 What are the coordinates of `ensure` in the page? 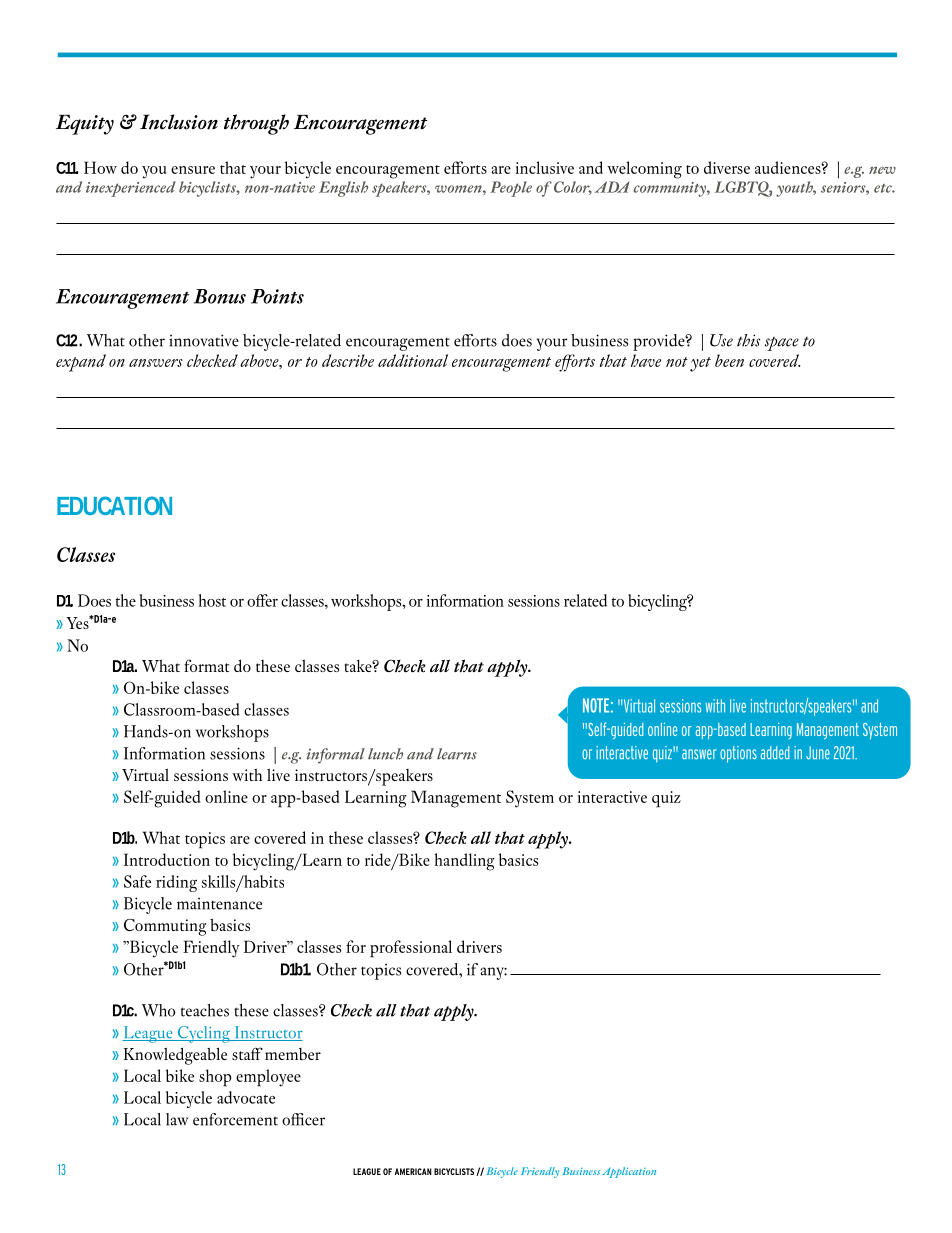 It's located at (193, 170).
